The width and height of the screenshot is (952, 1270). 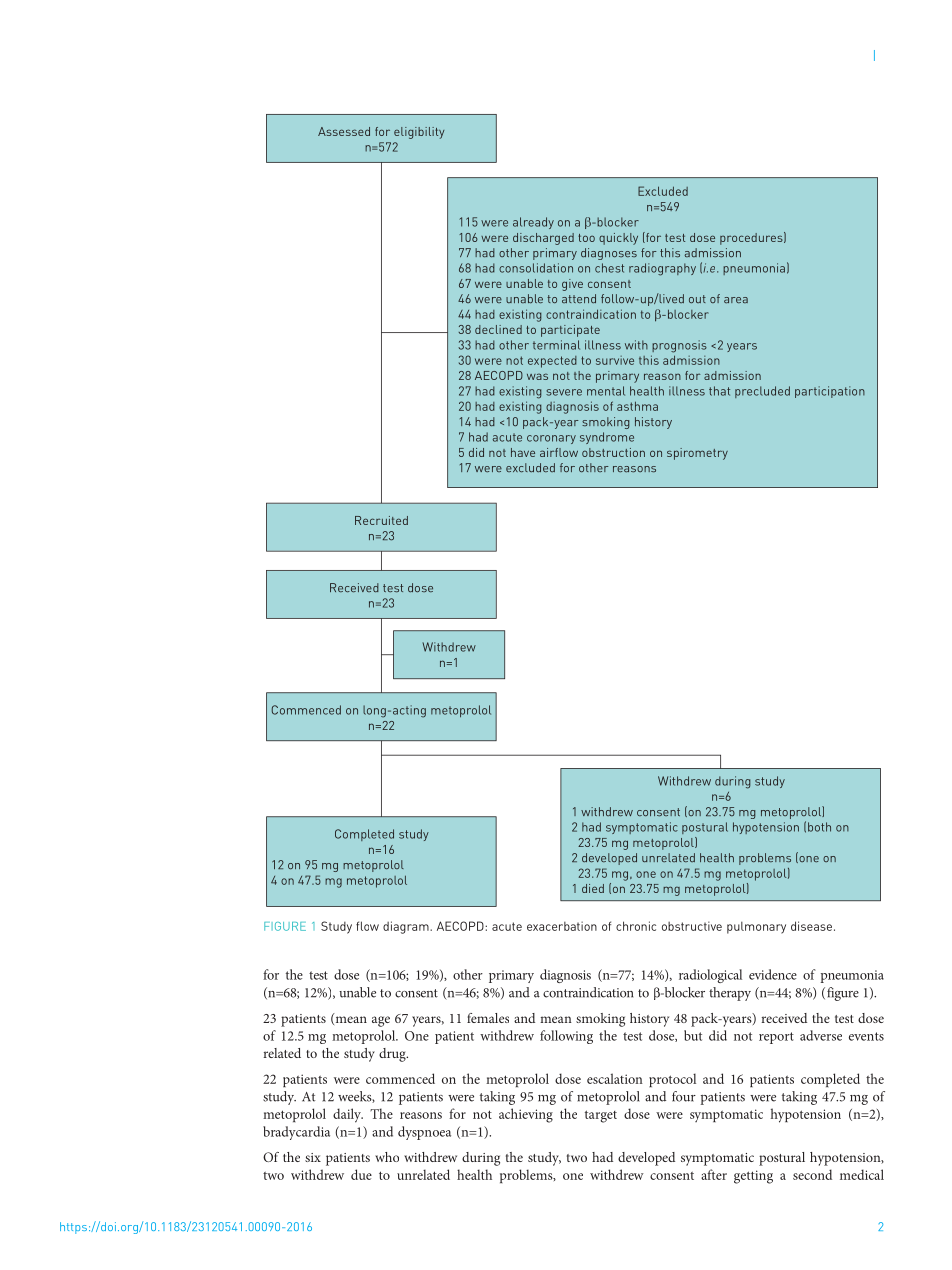 I want to click on diagram, so click(x=407, y=927).
